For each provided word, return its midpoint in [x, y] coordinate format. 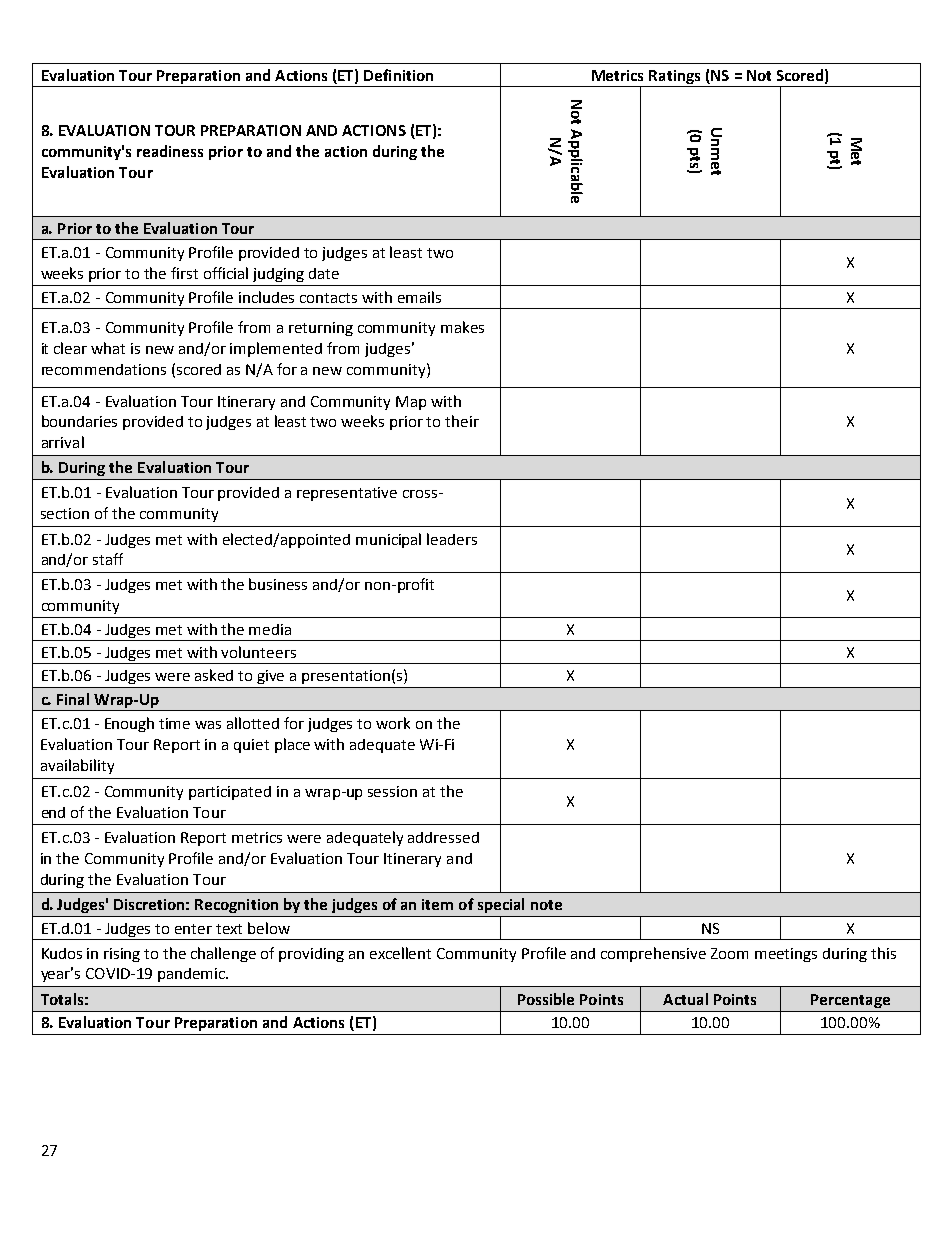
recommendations [104, 369]
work [393, 723]
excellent [400, 953]
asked [214, 675]
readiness [170, 151]
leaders [452, 539]
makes [462, 327]
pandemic [192, 975]
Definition [398, 75]
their [462, 421]
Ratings [674, 77]
